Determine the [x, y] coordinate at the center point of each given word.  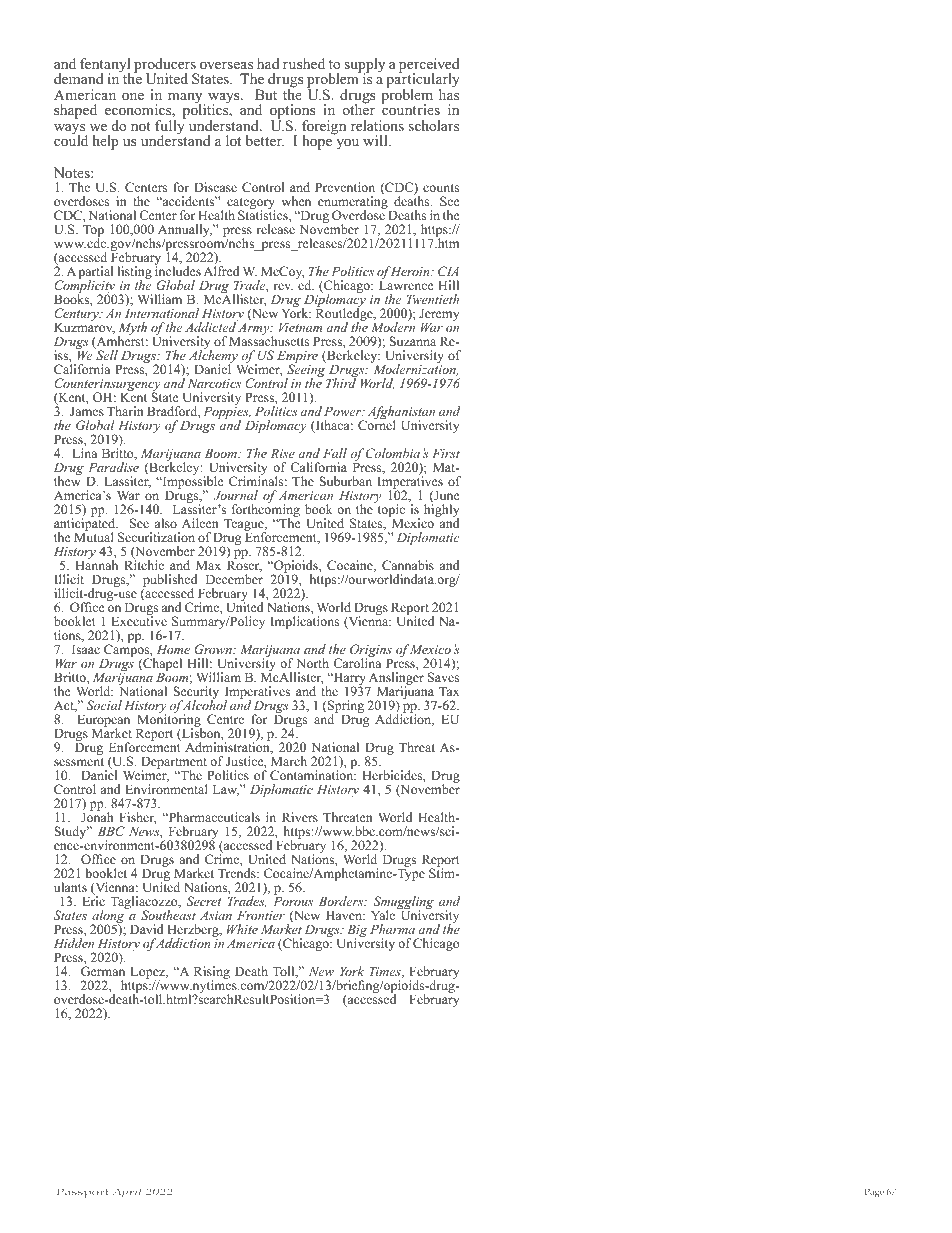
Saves [443, 677]
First [446, 453]
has [449, 93]
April [127, 1193]
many [186, 99]
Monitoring [169, 721]
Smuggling [402, 904]
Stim [443, 872]
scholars [434, 125]
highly [441, 511]
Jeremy [439, 316]
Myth [132, 330]
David [147, 929]
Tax [449, 691]
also [166, 523]
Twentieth [433, 299]
